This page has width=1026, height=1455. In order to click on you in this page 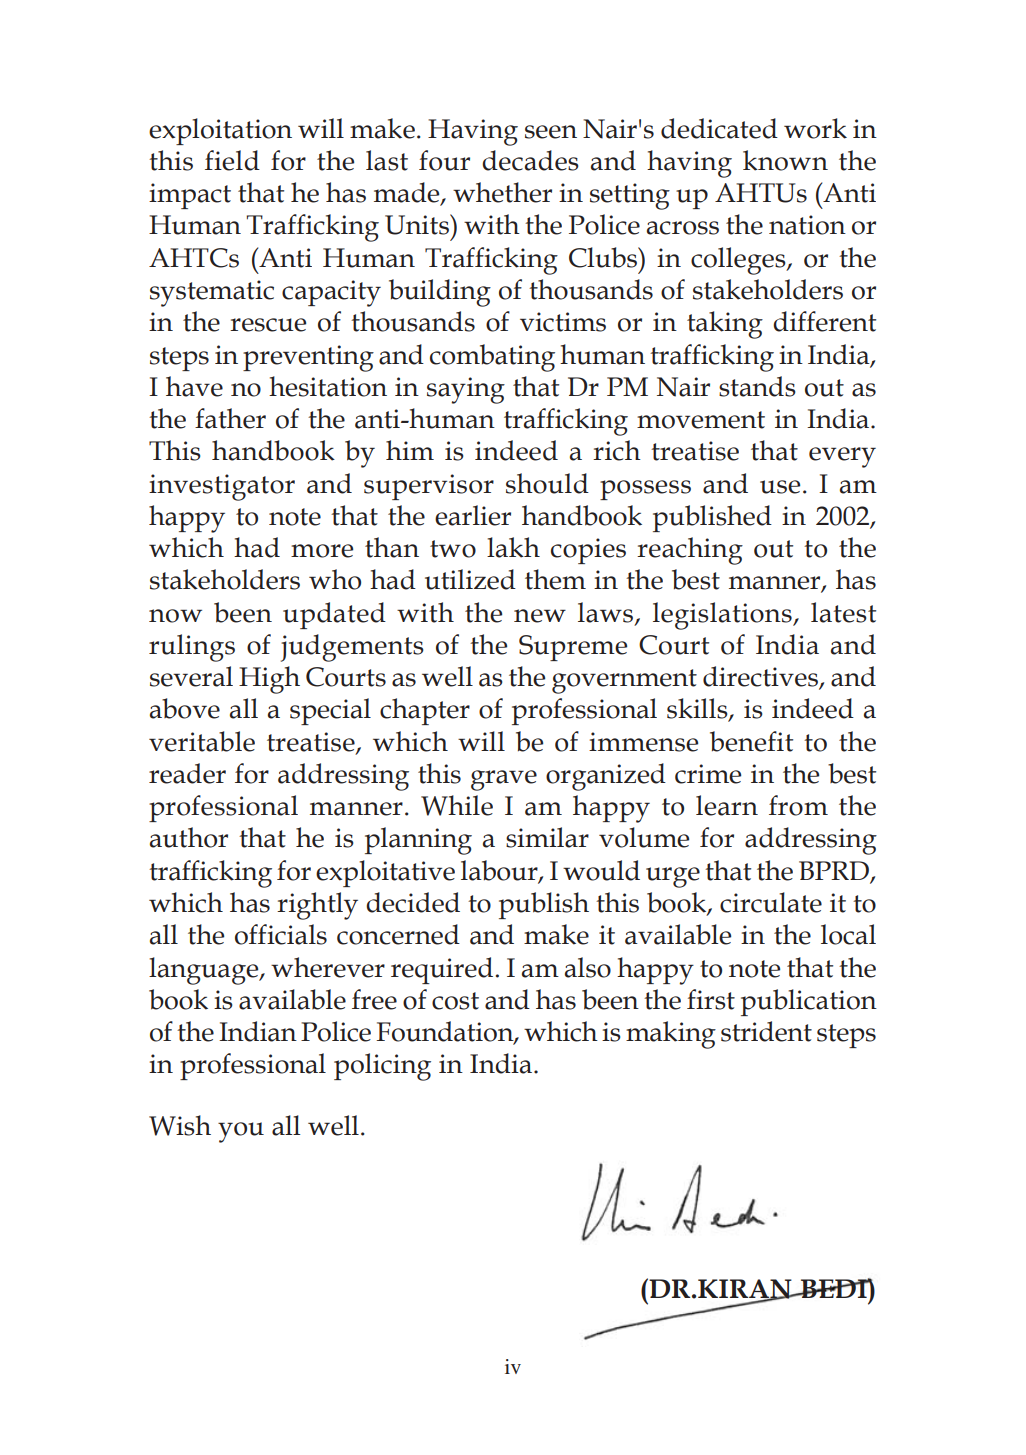, I will do `click(241, 1132)`.
